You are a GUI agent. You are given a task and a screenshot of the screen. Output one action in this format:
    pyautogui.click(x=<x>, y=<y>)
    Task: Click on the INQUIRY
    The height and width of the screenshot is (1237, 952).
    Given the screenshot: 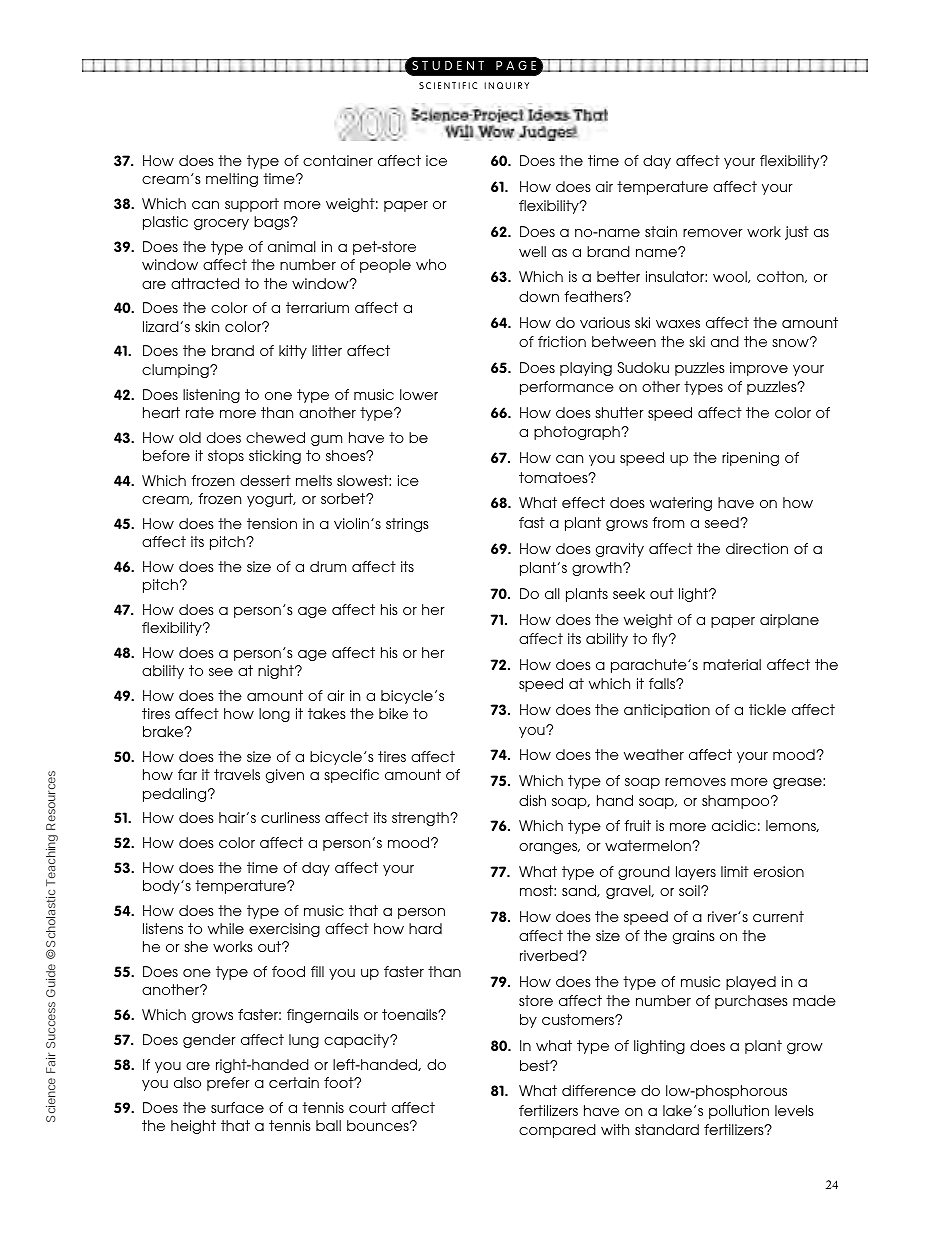 What is the action you would take?
    pyautogui.click(x=506, y=85)
